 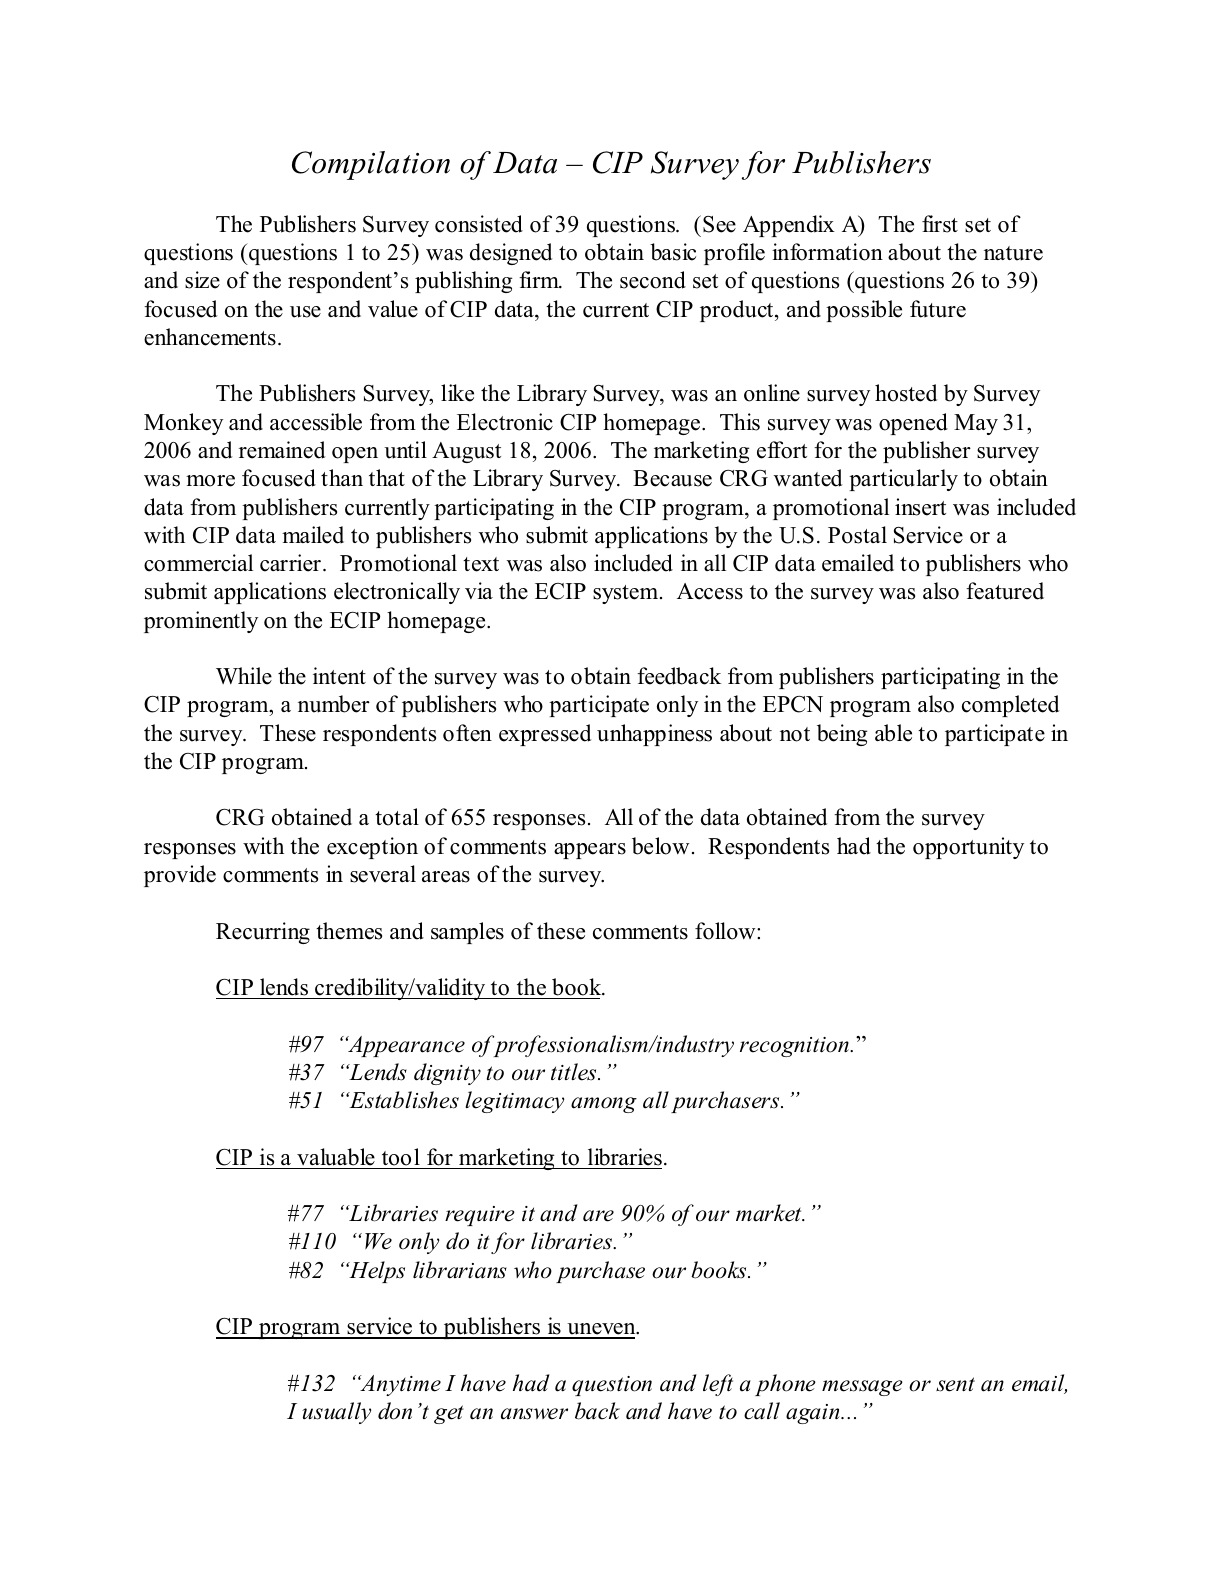 What do you see at coordinates (371, 165) in the page?
I see `Compilation` at bounding box center [371, 165].
